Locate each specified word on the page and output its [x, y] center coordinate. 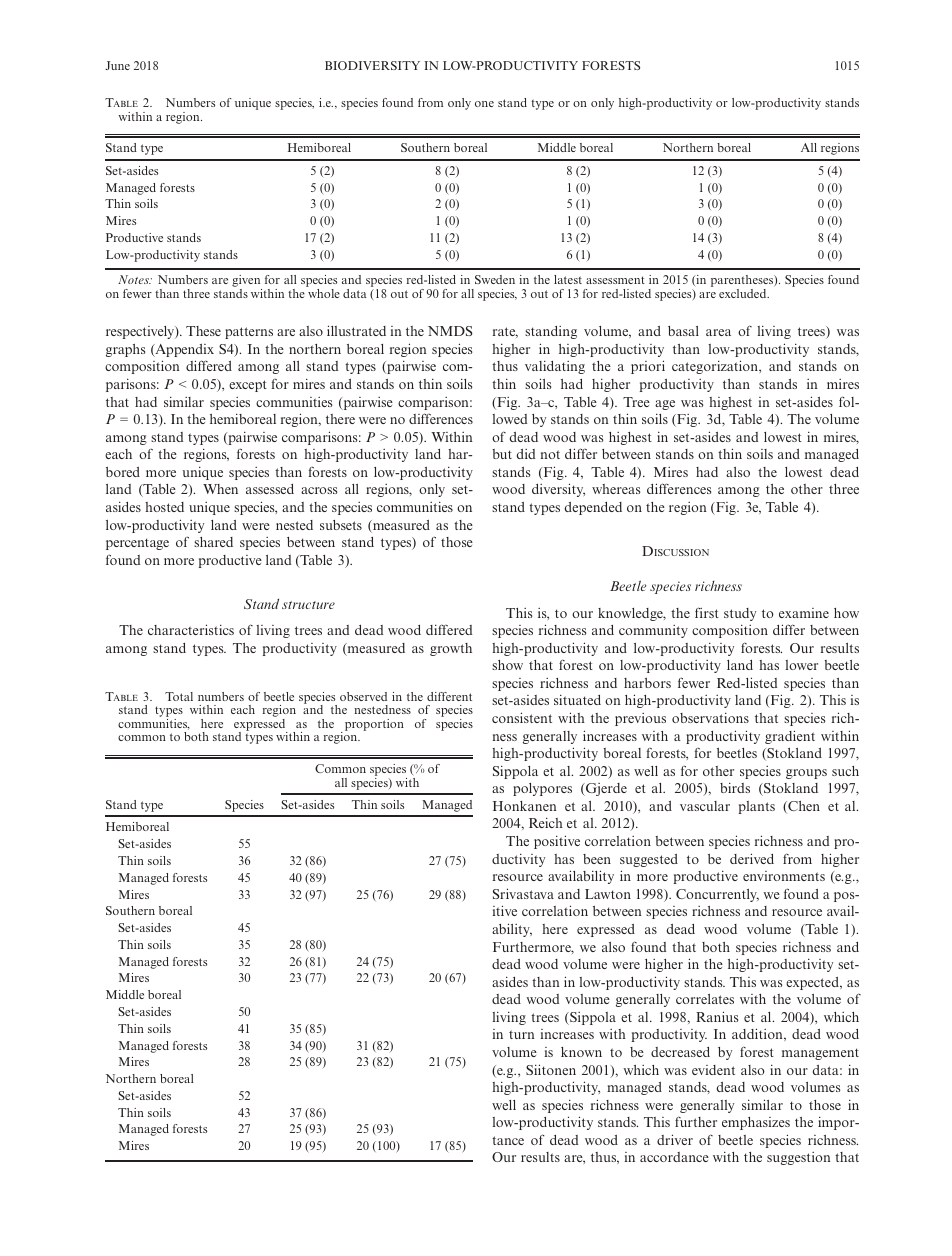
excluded [744, 293]
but [502, 454]
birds [735, 787]
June [117, 65]
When [220, 489]
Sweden [495, 279]
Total [179, 696]
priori [648, 367]
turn [522, 1034]
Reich [546, 822]
